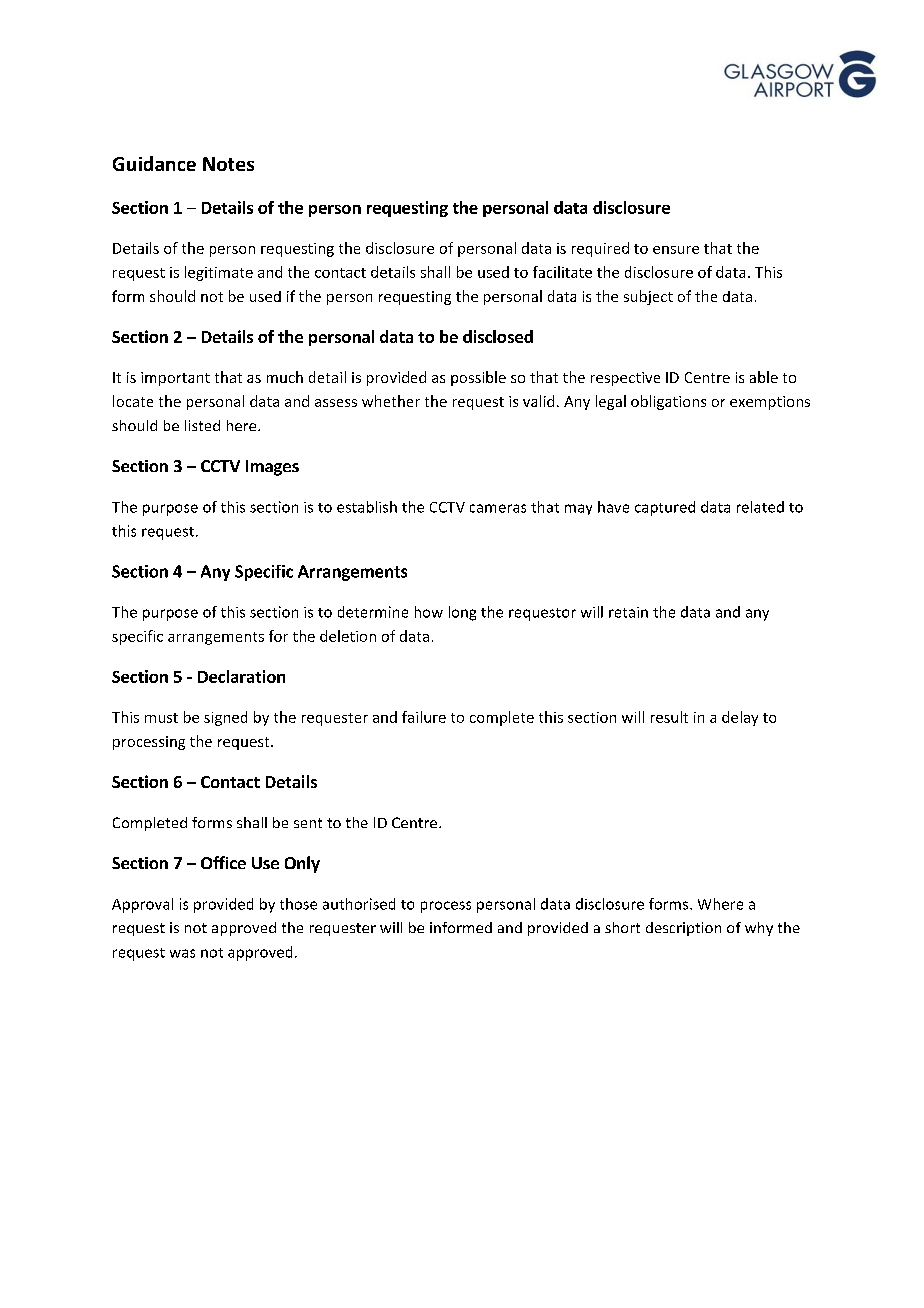 This screenshot has width=924, height=1308. I want to click on ensure, so click(676, 250).
